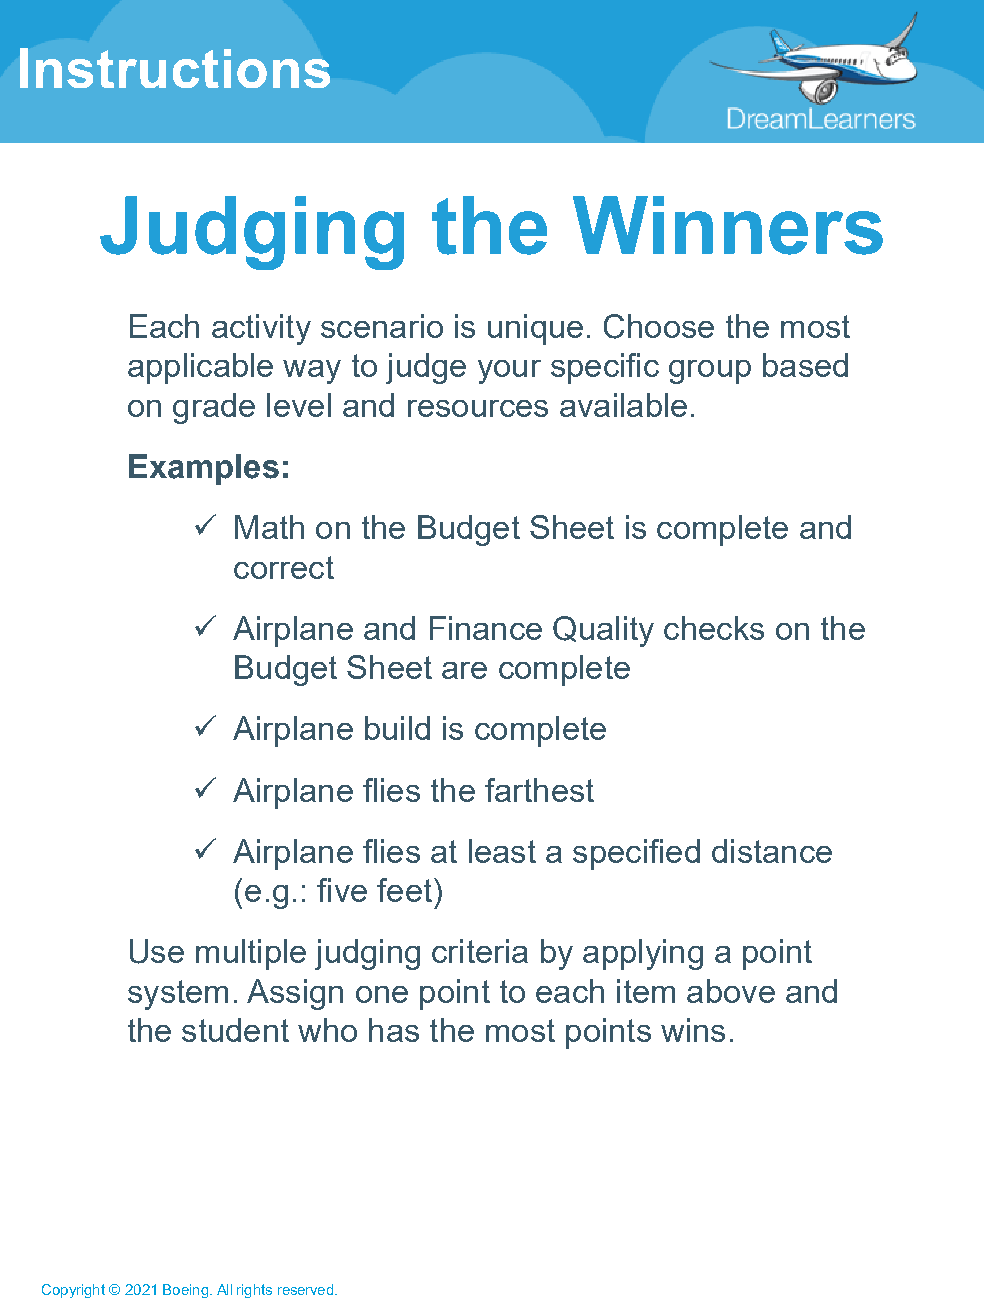  Describe the element at coordinates (284, 567) in the screenshot. I see `correct` at that location.
